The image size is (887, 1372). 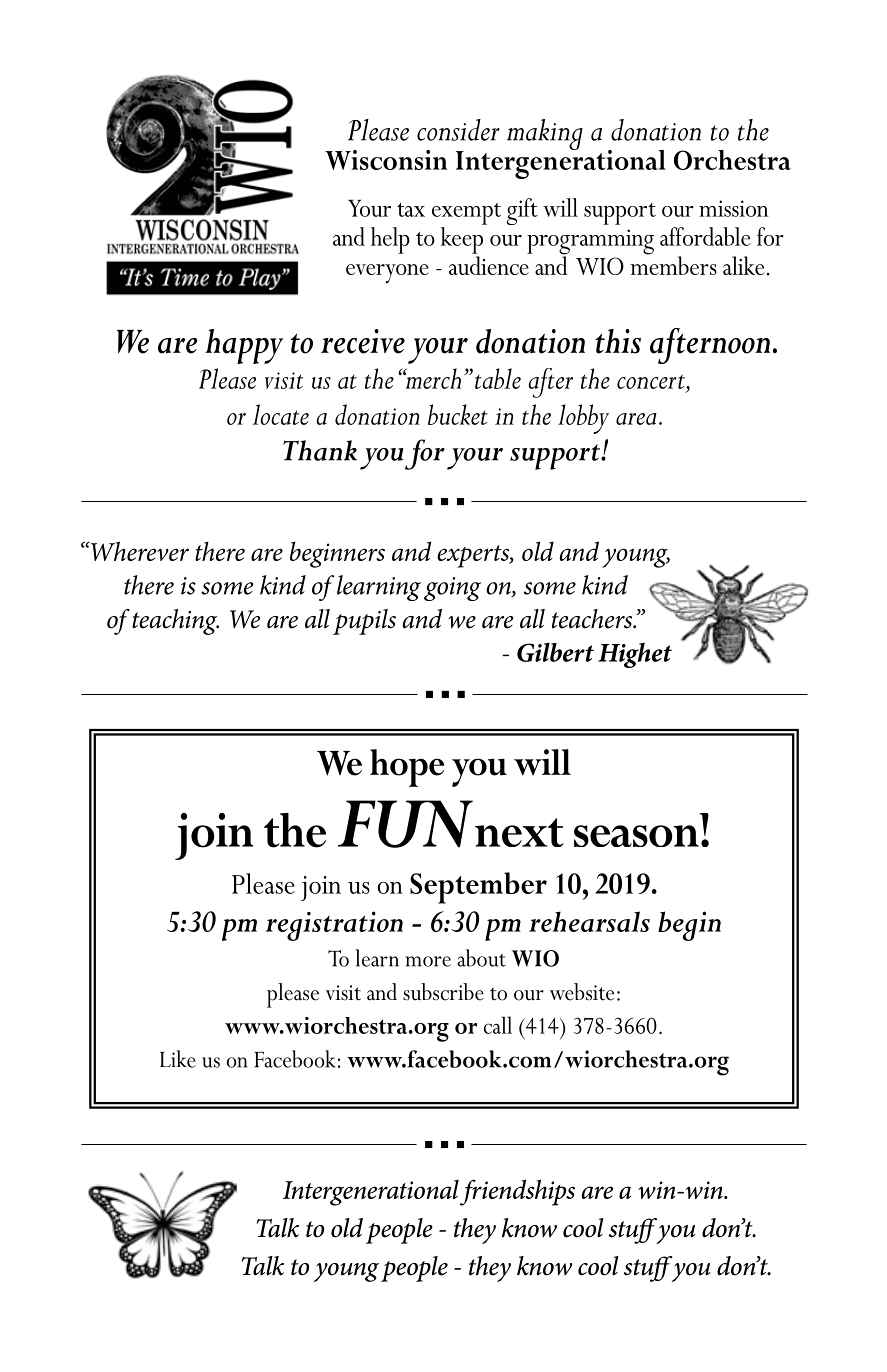 I want to click on registration, so click(x=334, y=926).
